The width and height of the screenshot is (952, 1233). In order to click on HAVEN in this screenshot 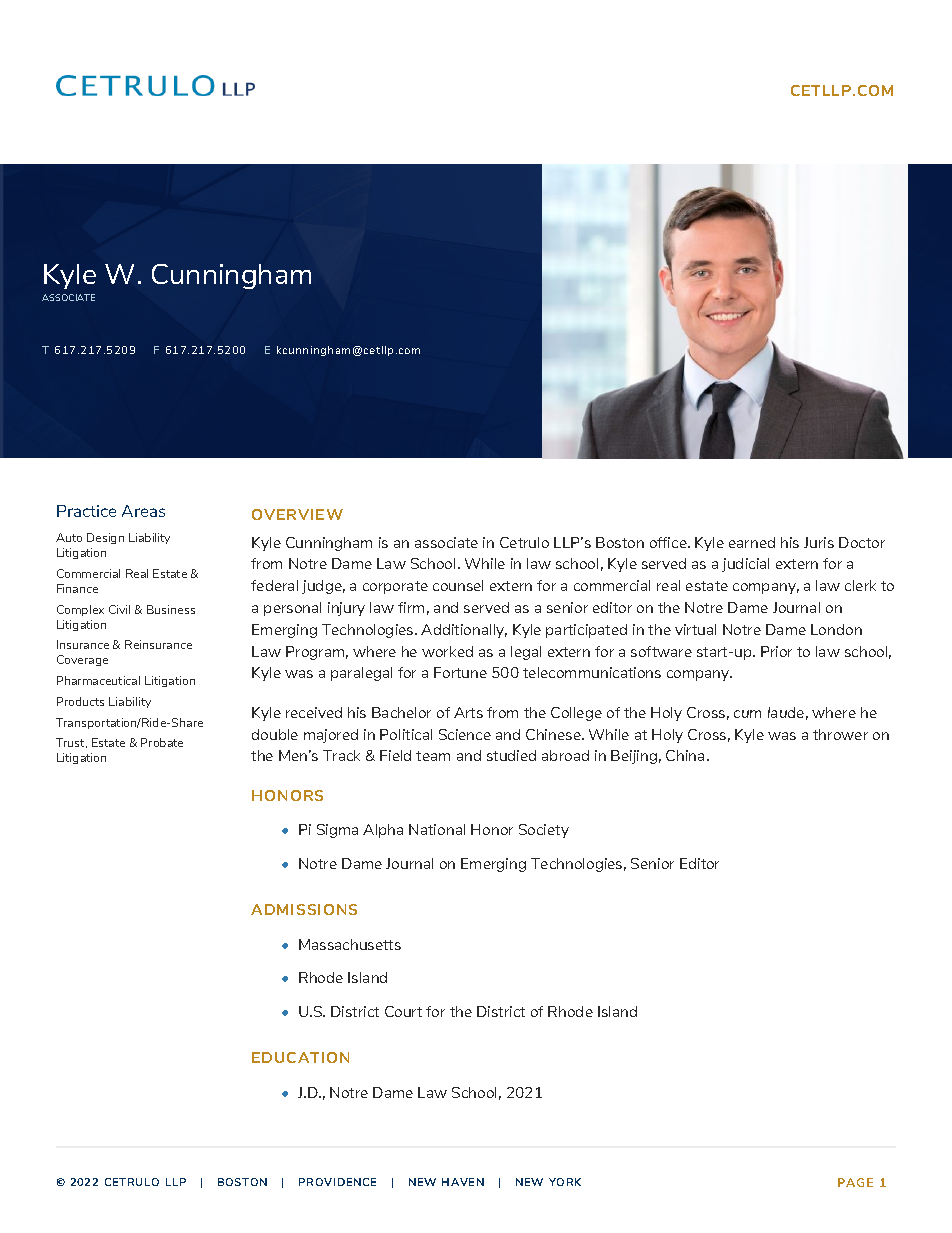, I will do `click(463, 1182)`.
